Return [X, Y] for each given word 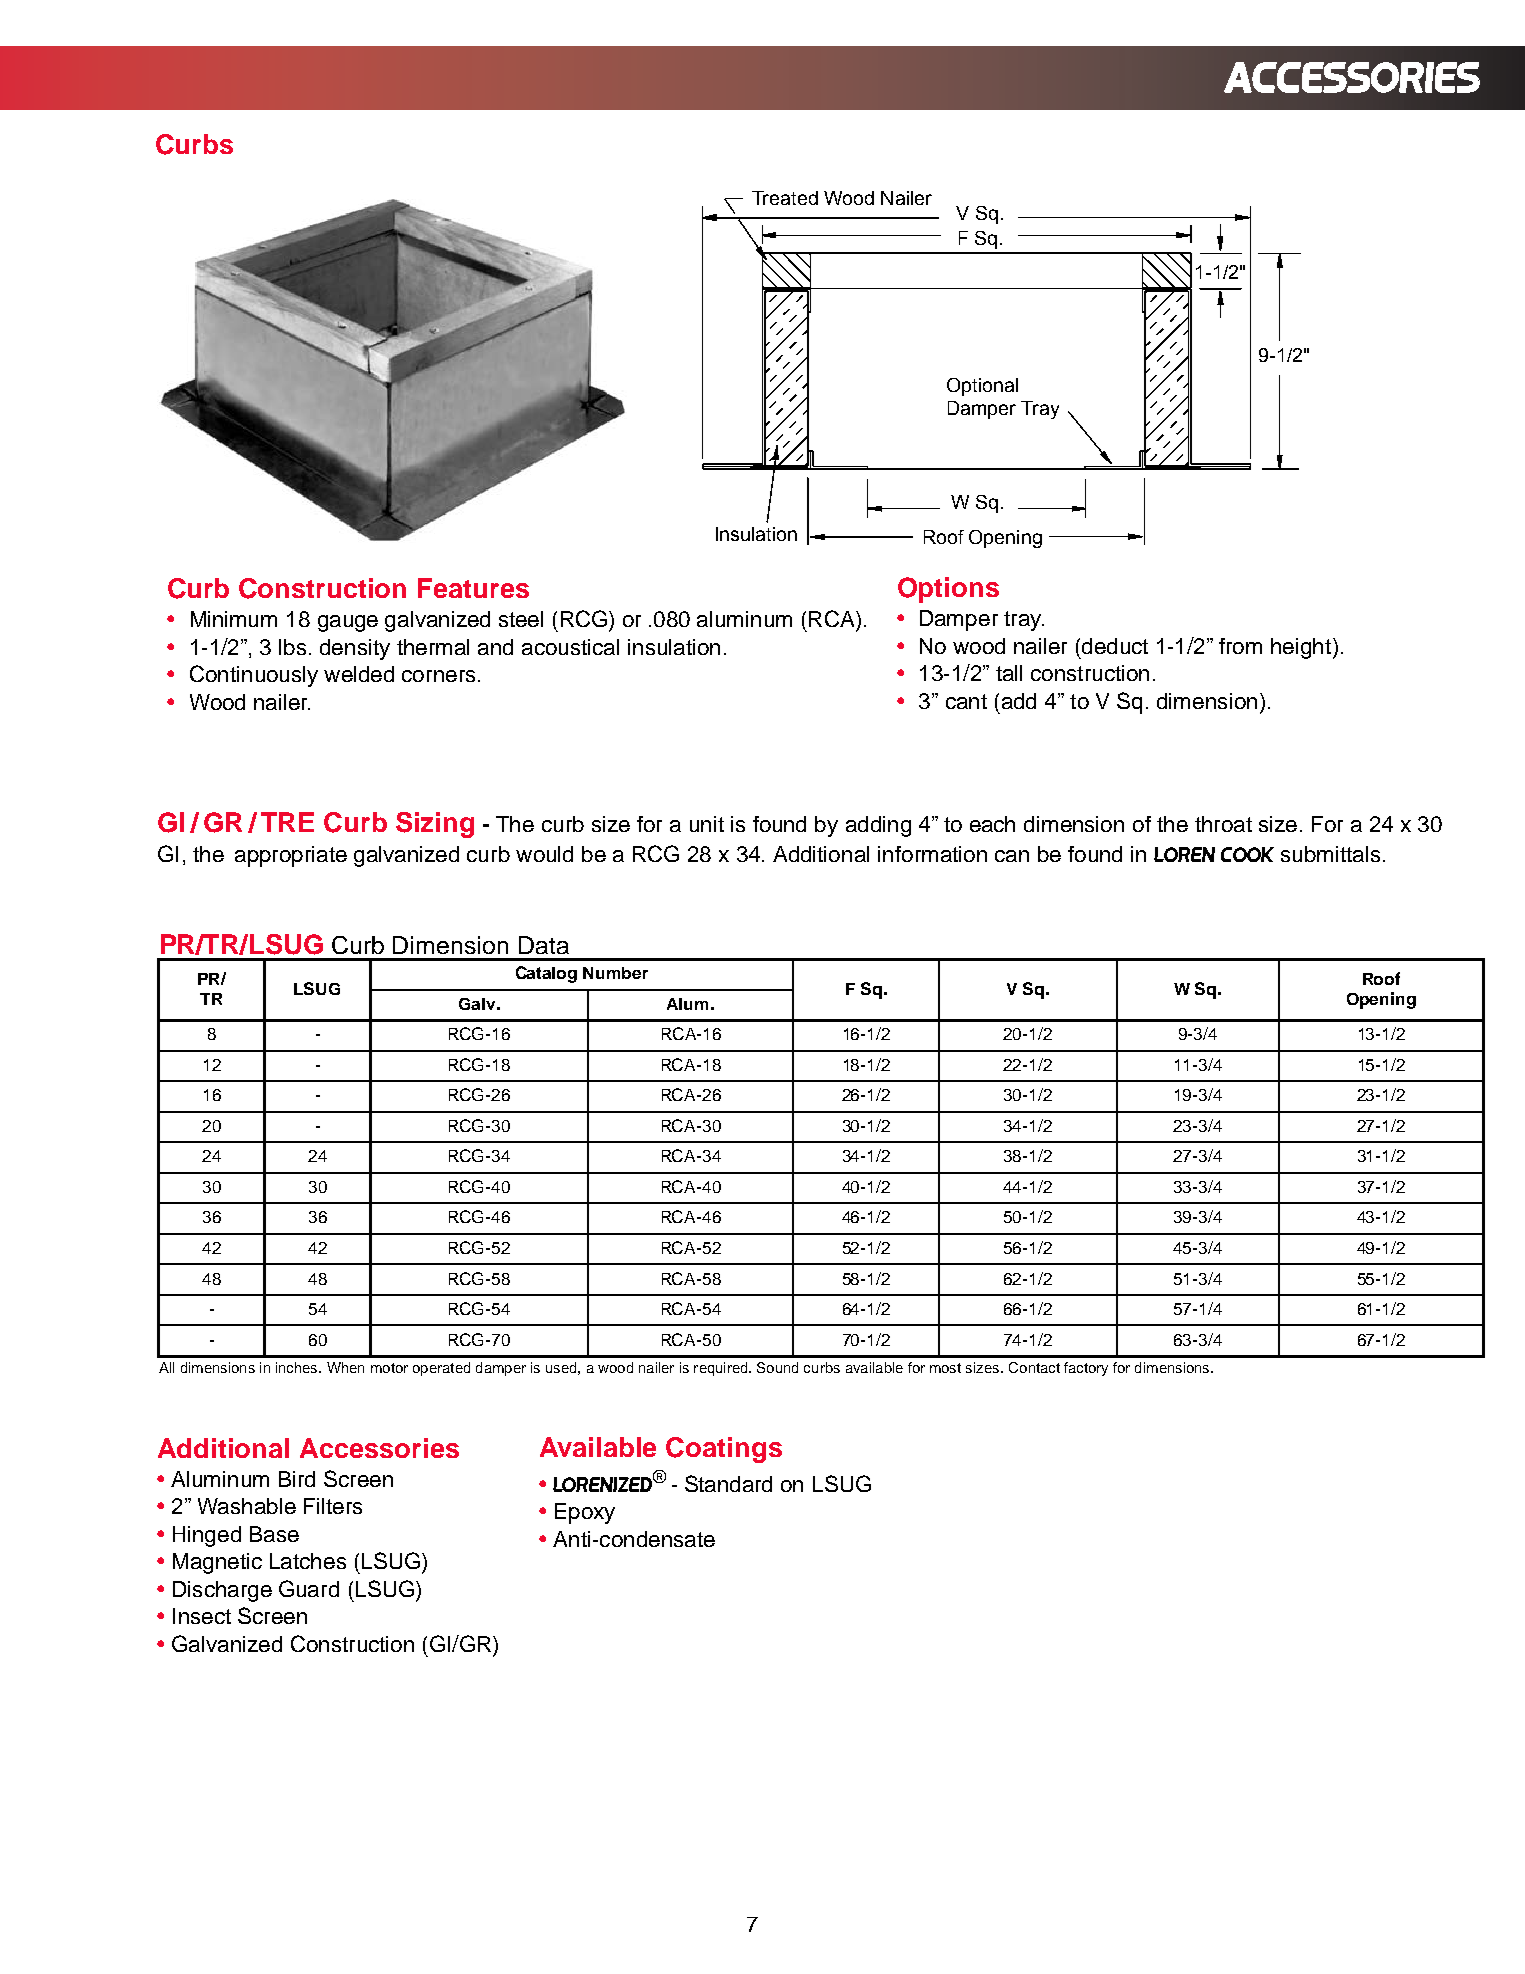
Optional [982, 387]
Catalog [546, 974]
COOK [1247, 854]
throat [1223, 824]
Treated [785, 198]
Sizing [435, 825]
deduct [1115, 646]
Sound [777, 1367]
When [345, 1367]
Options [948, 590]
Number [615, 973]
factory [1086, 1369]
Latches [308, 1561]
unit [707, 824]
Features [473, 588]
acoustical [570, 647]
